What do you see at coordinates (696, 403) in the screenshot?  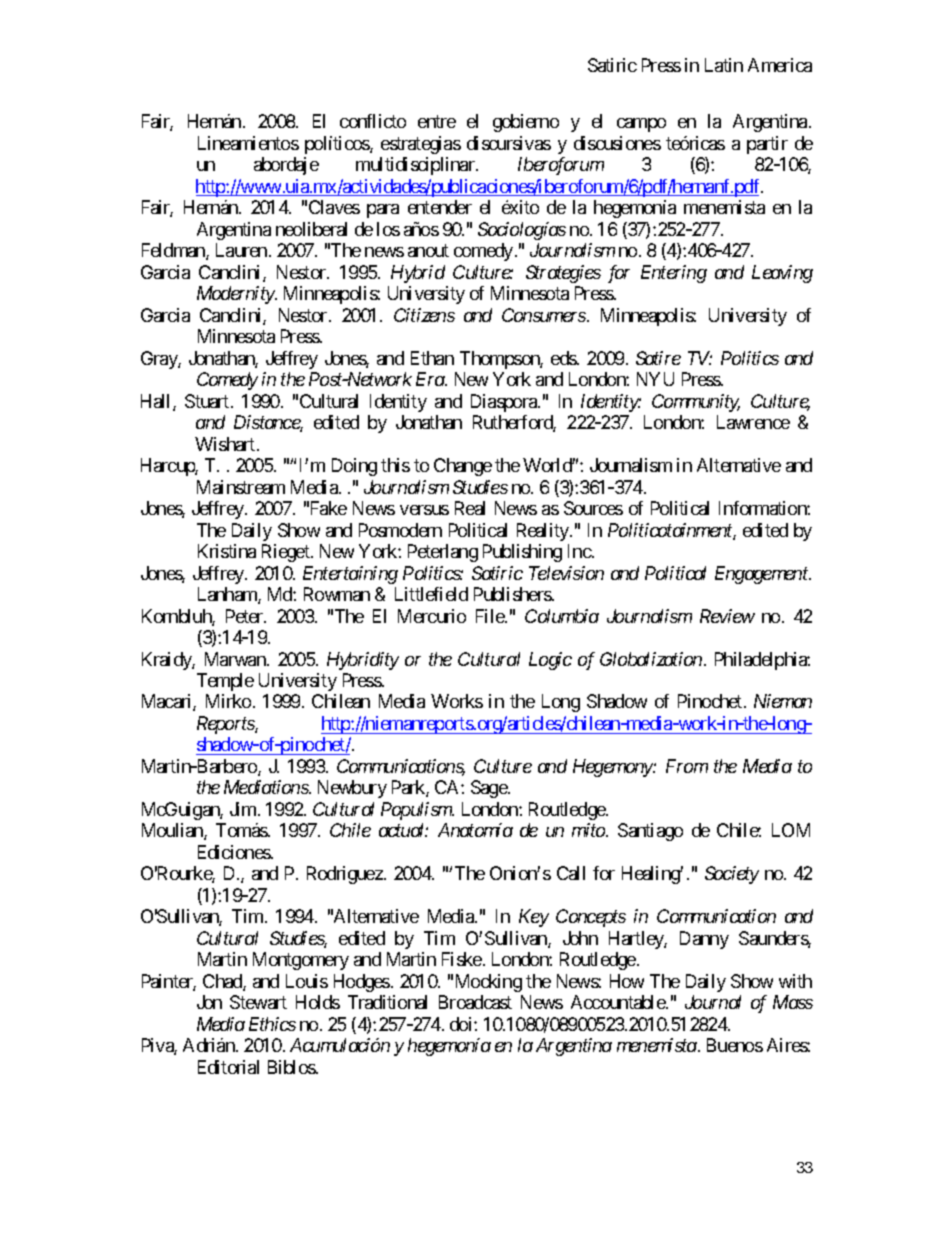 I see `Community` at bounding box center [696, 403].
